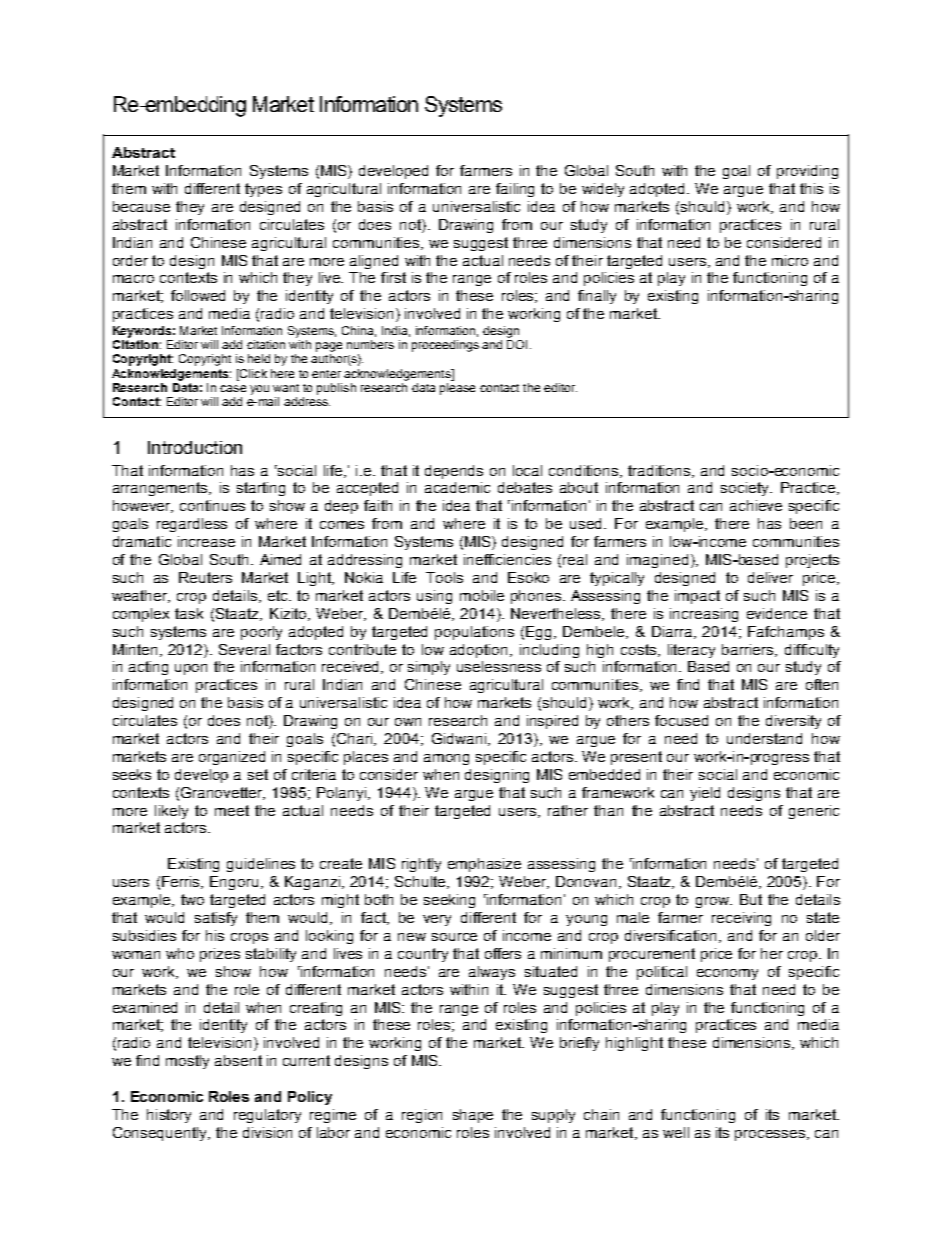  I want to click on failing, so click(515, 190).
